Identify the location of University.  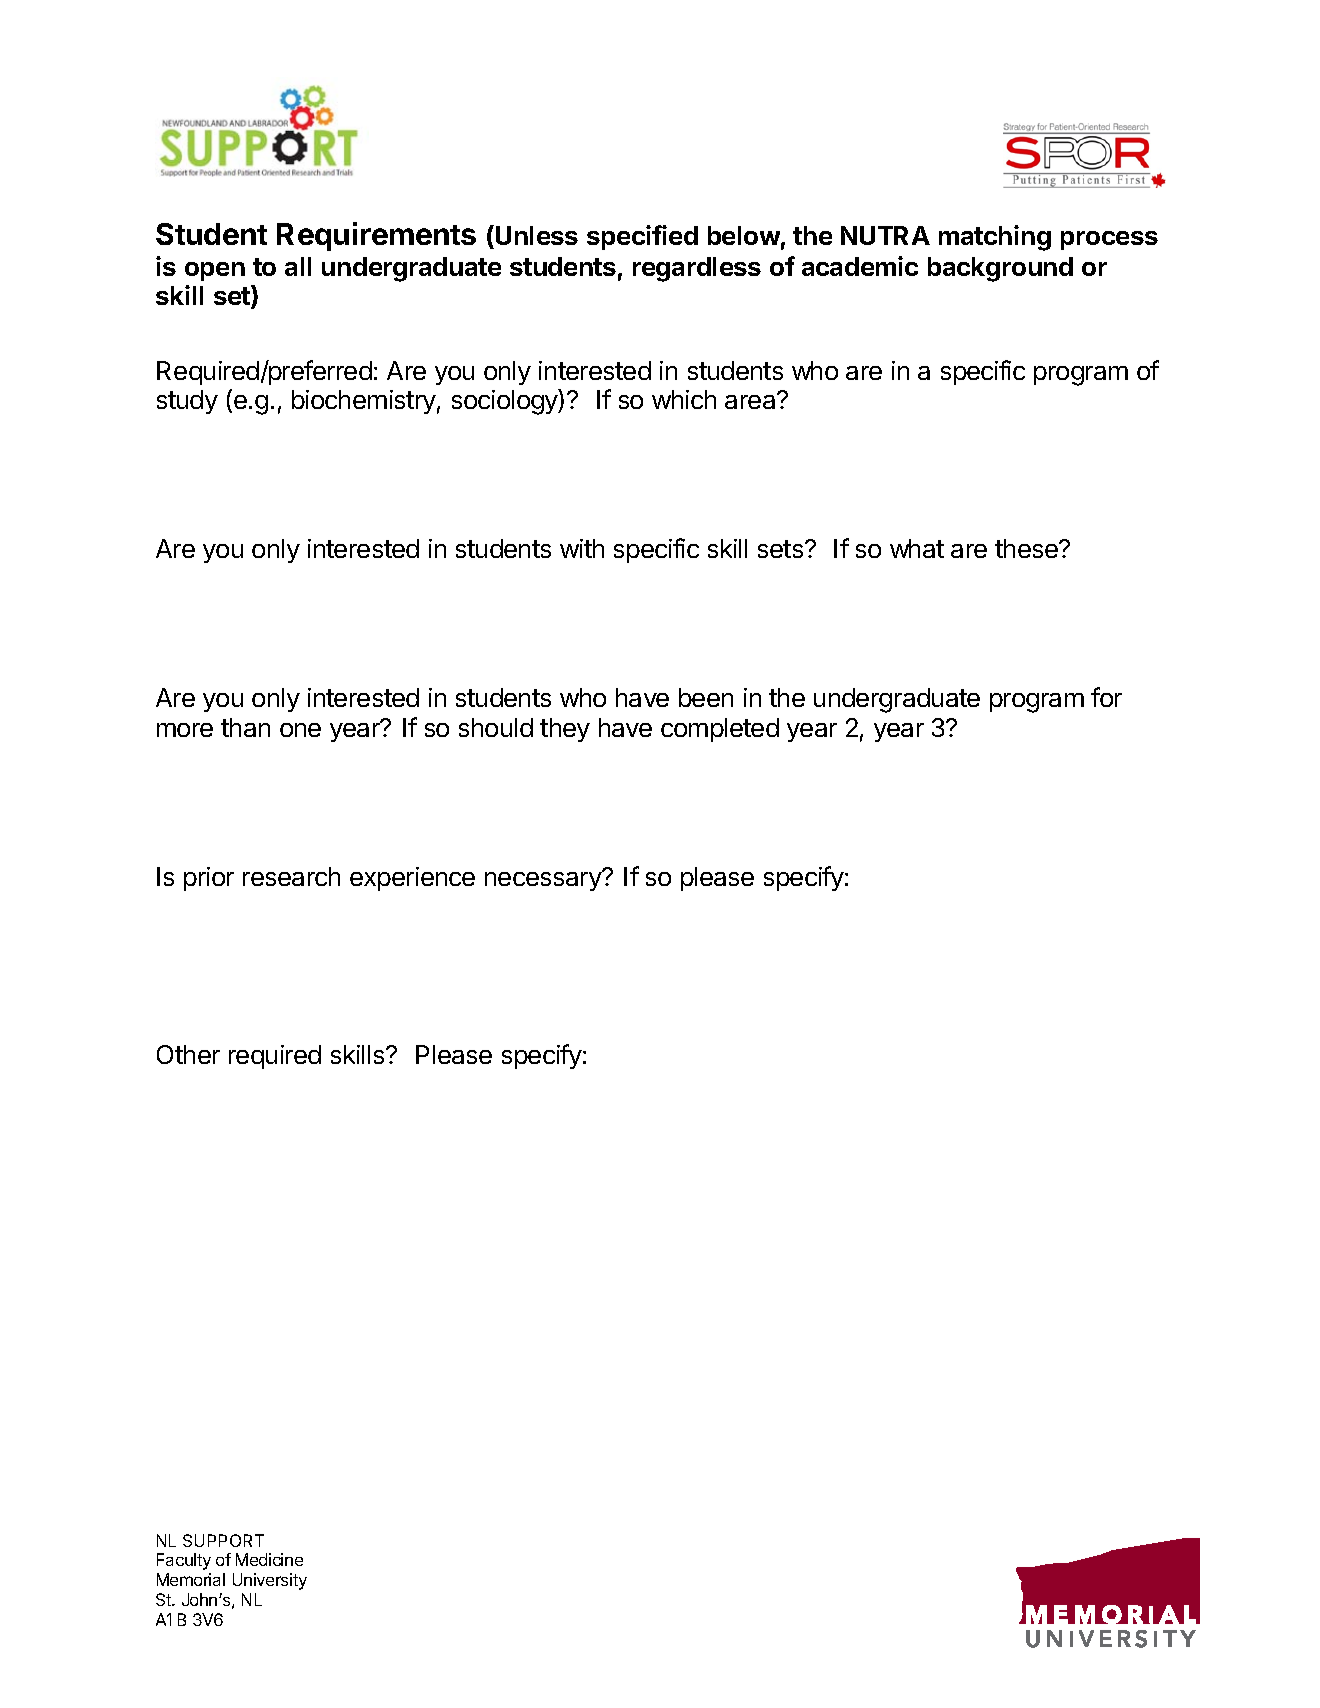
(270, 1581).
